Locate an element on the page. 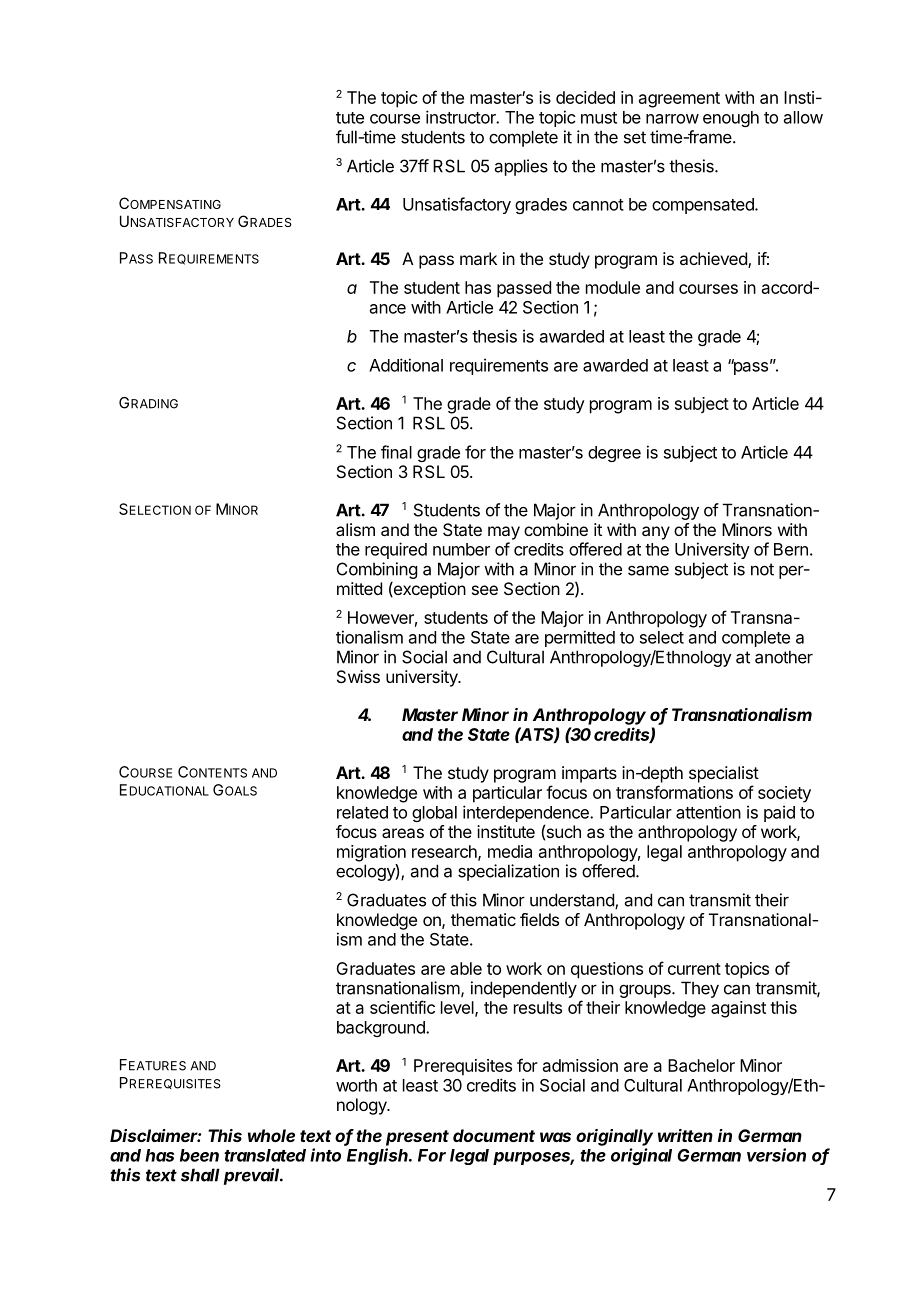 This image has height=1308, width=924. document is located at coordinates (494, 1135).
